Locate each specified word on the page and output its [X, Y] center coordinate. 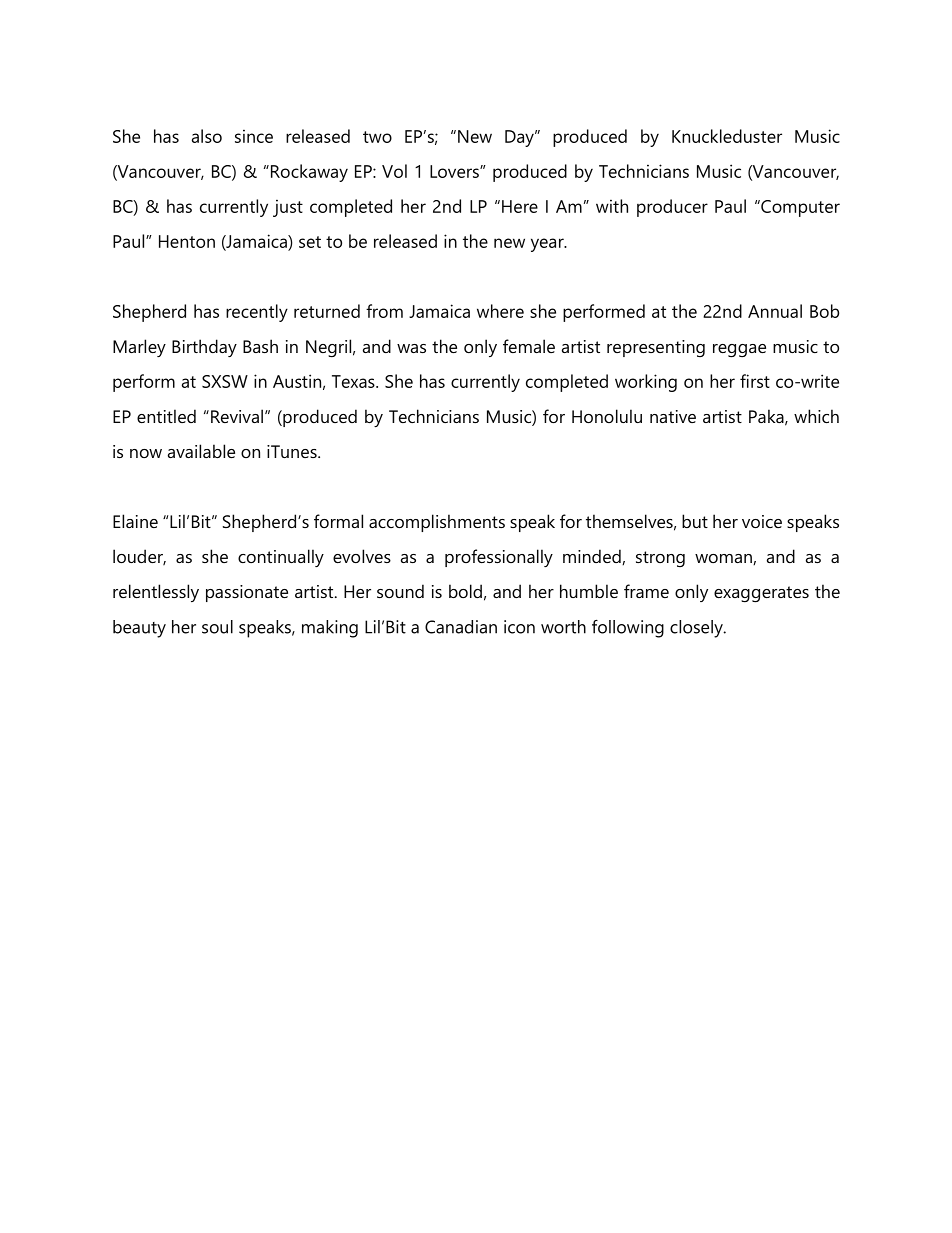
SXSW [225, 381]
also [207, 136]
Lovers [455, 171]
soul [217, 627]
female [529, 346]
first [755, 381]
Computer [799, 208]
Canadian [461, 627]
